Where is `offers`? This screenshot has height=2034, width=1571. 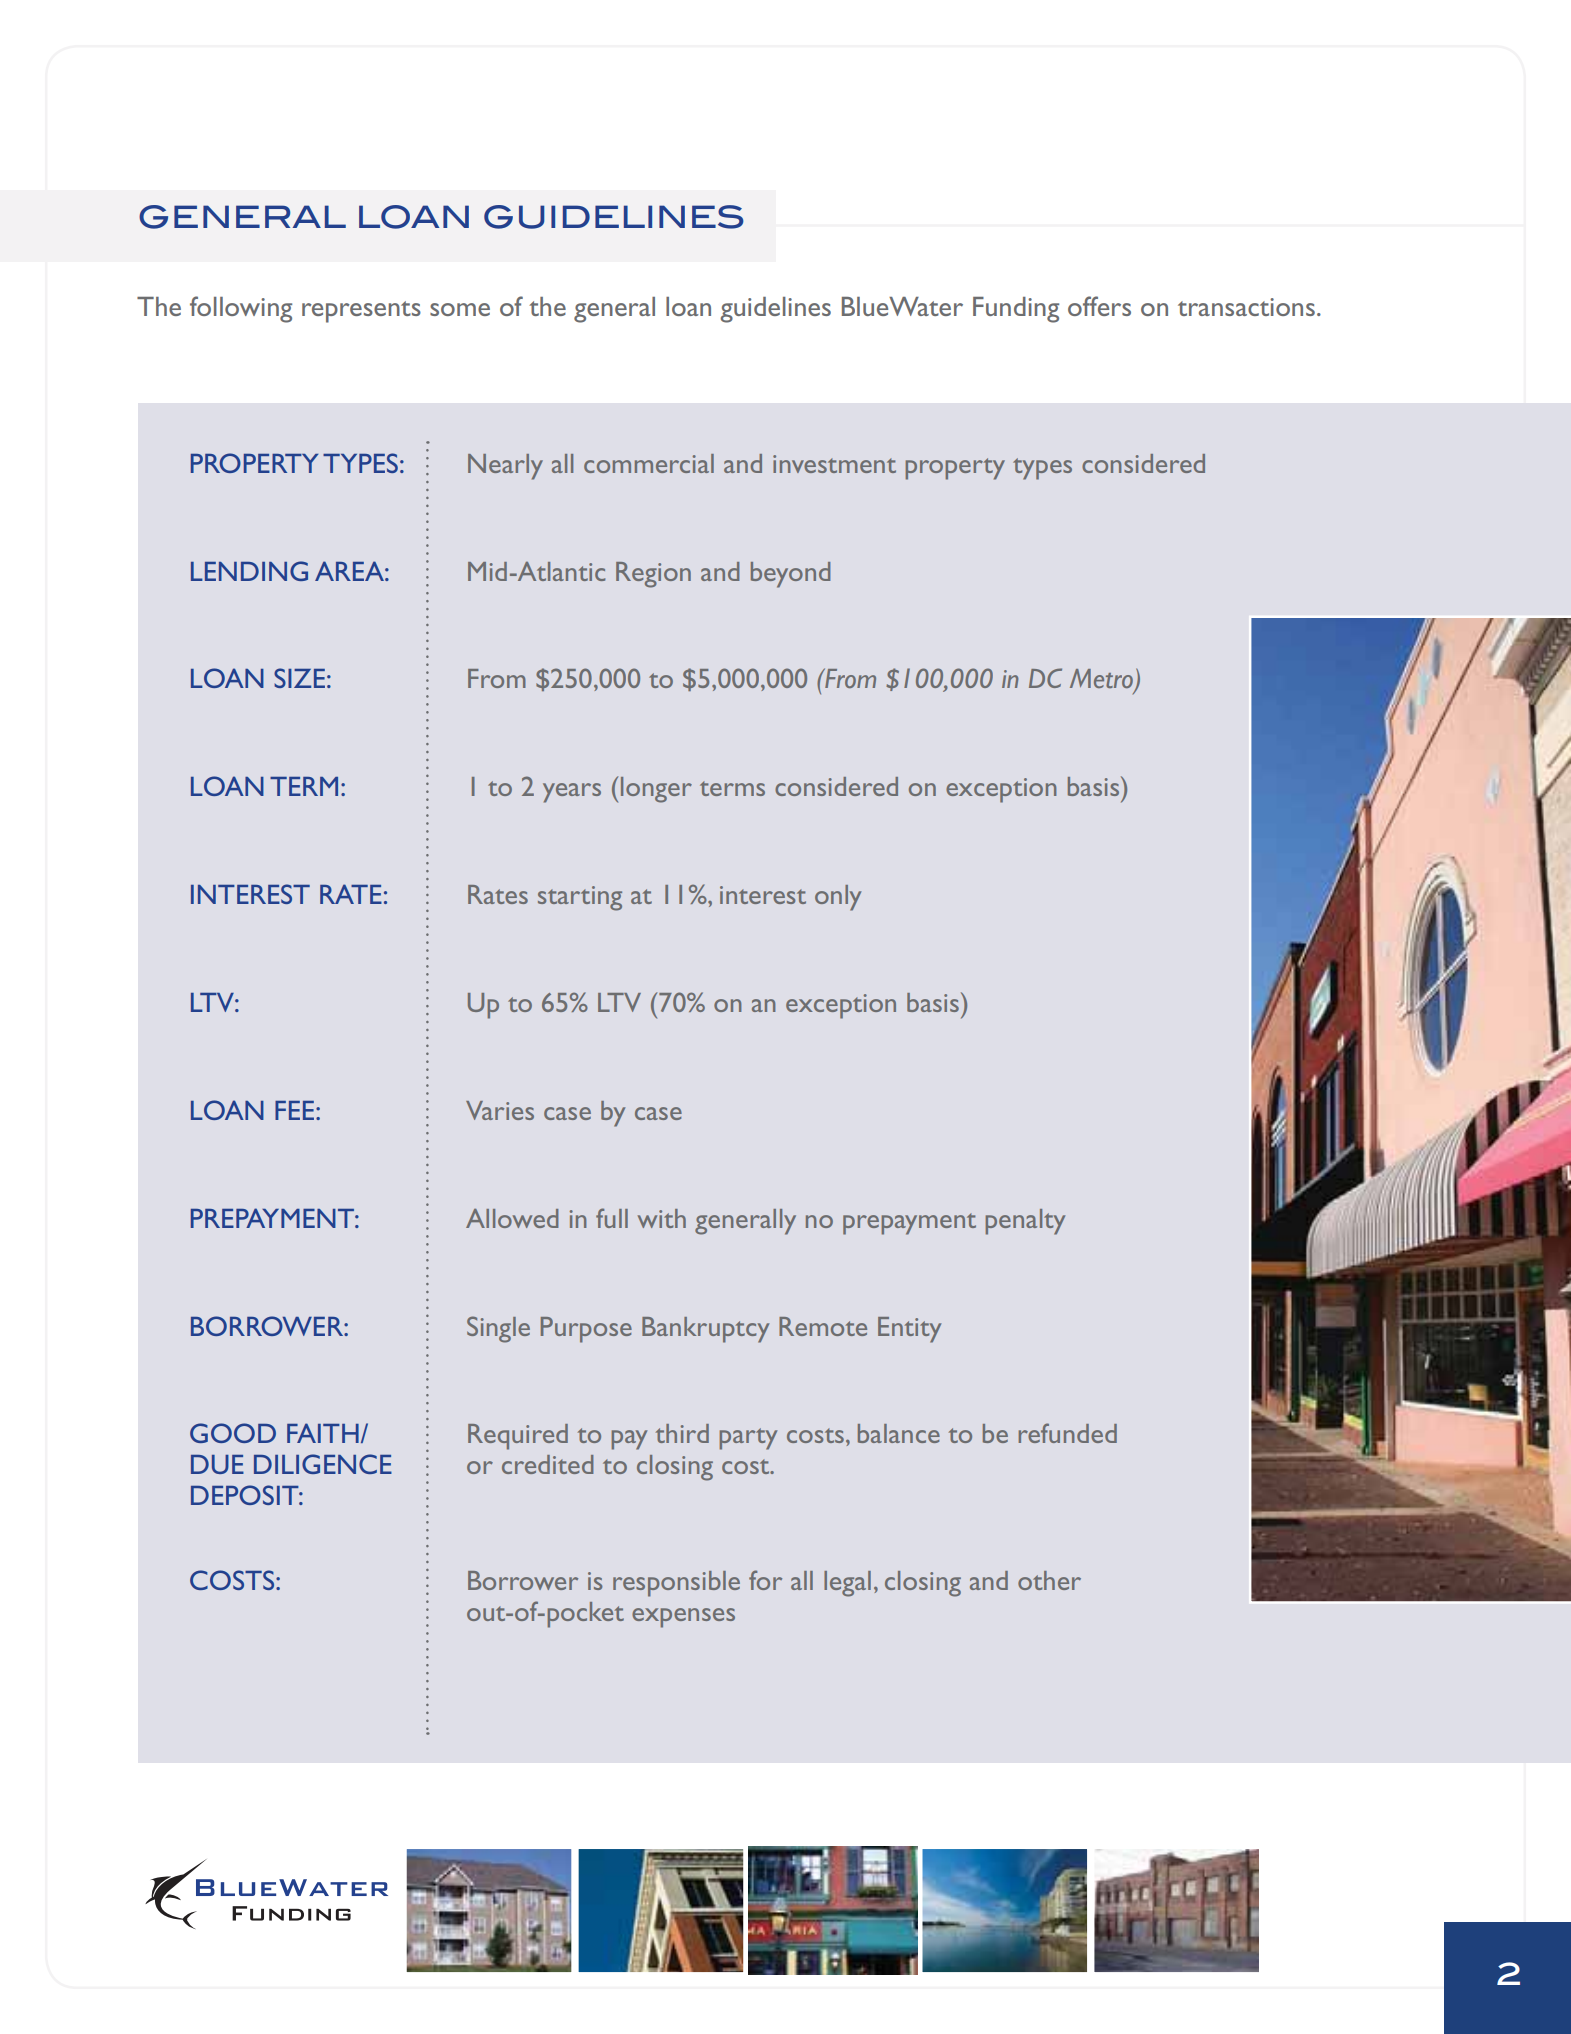
offers is located at coordinates (1099, 306).
